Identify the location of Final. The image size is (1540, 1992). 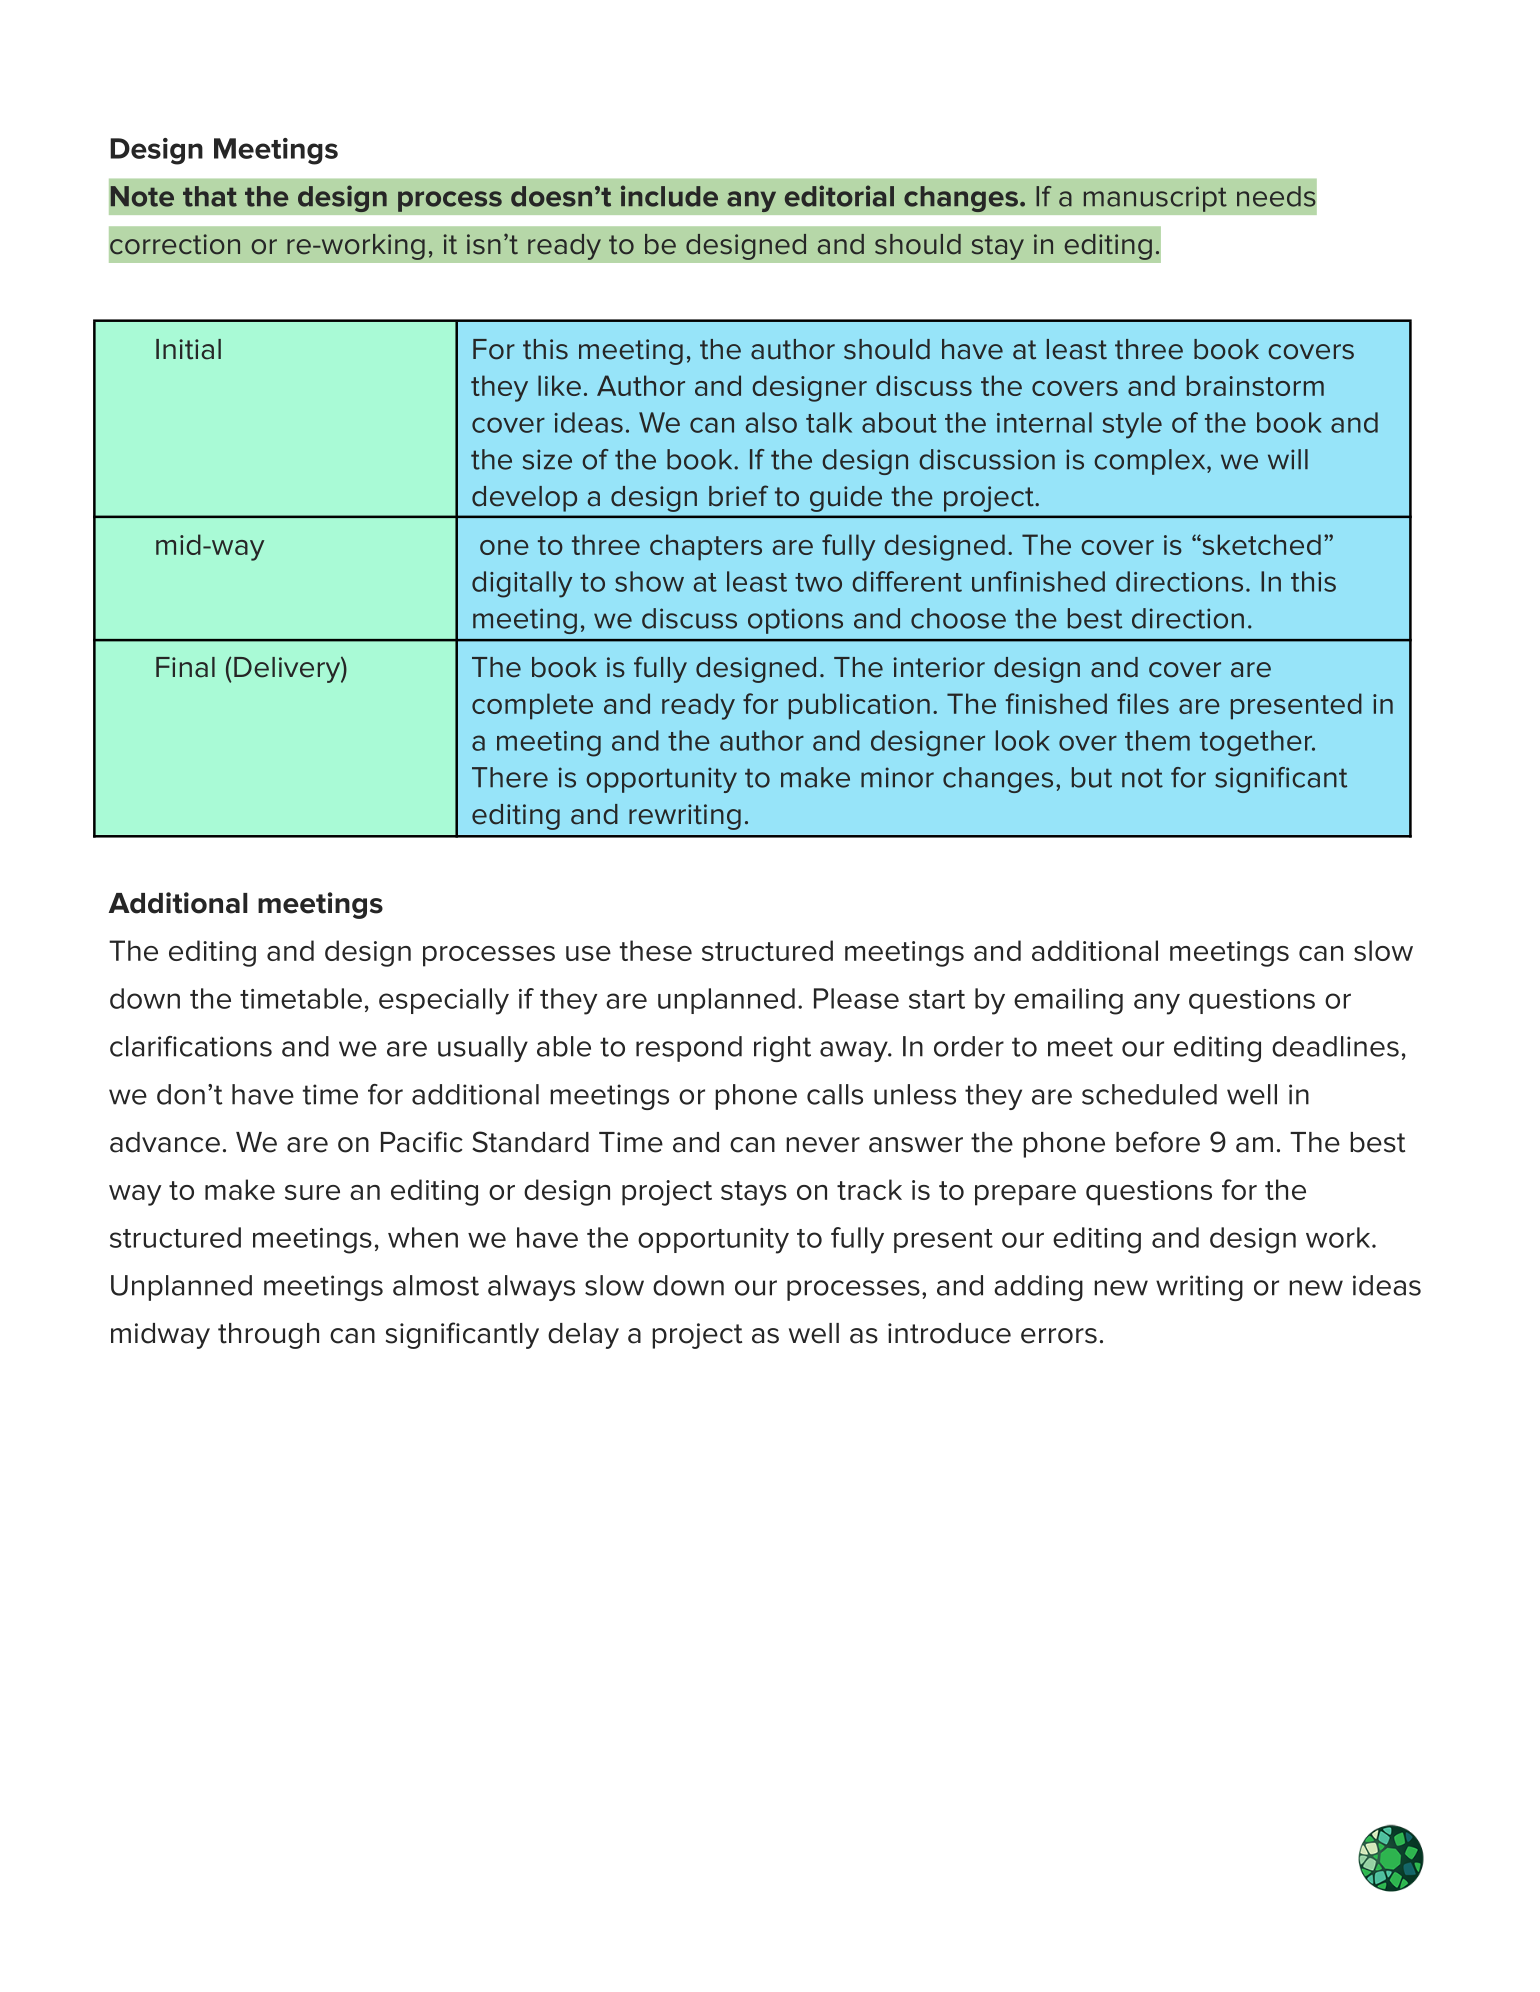
(185, 667).
